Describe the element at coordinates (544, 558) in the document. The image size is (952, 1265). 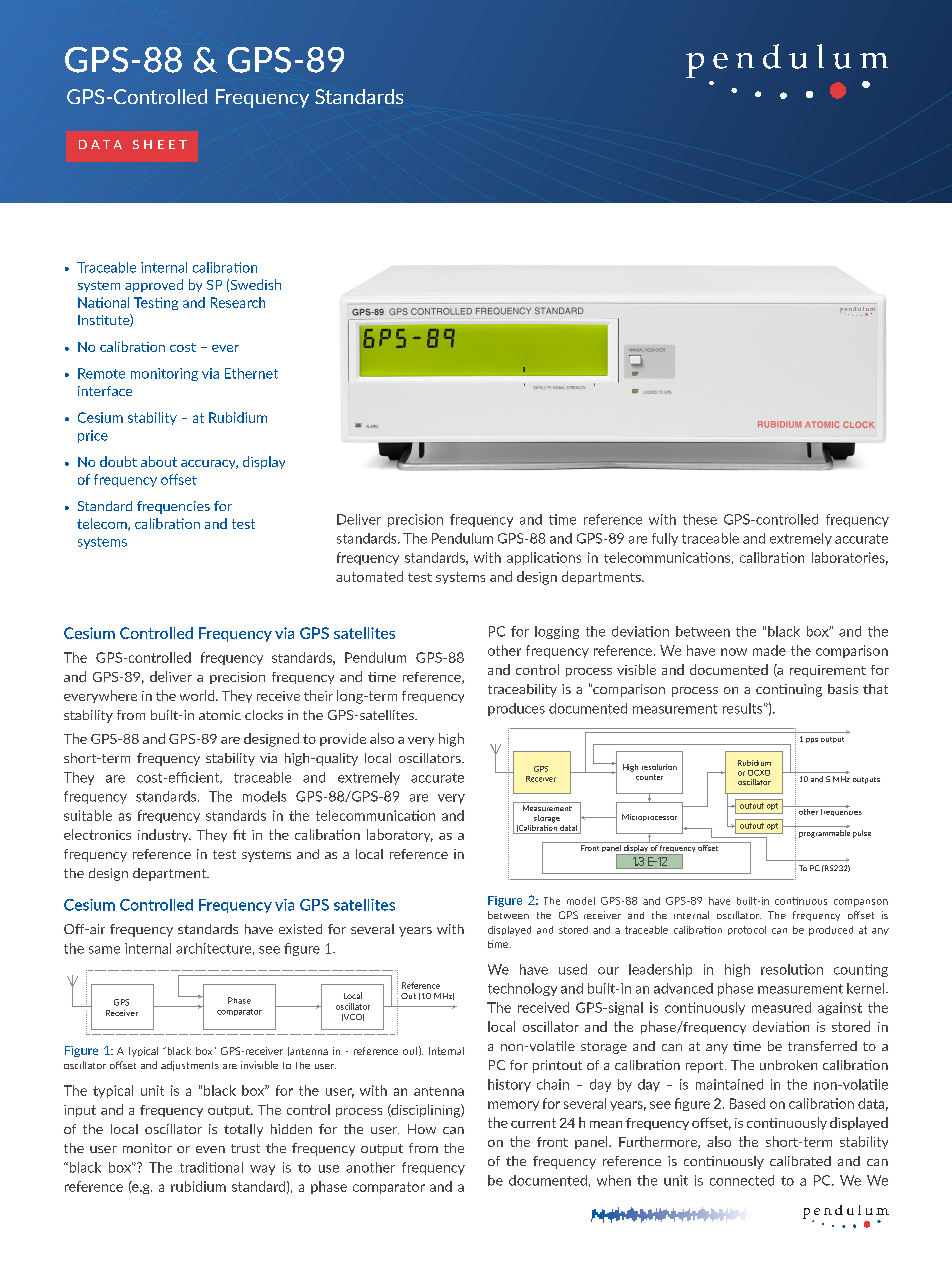
I see `applications` at that location.
